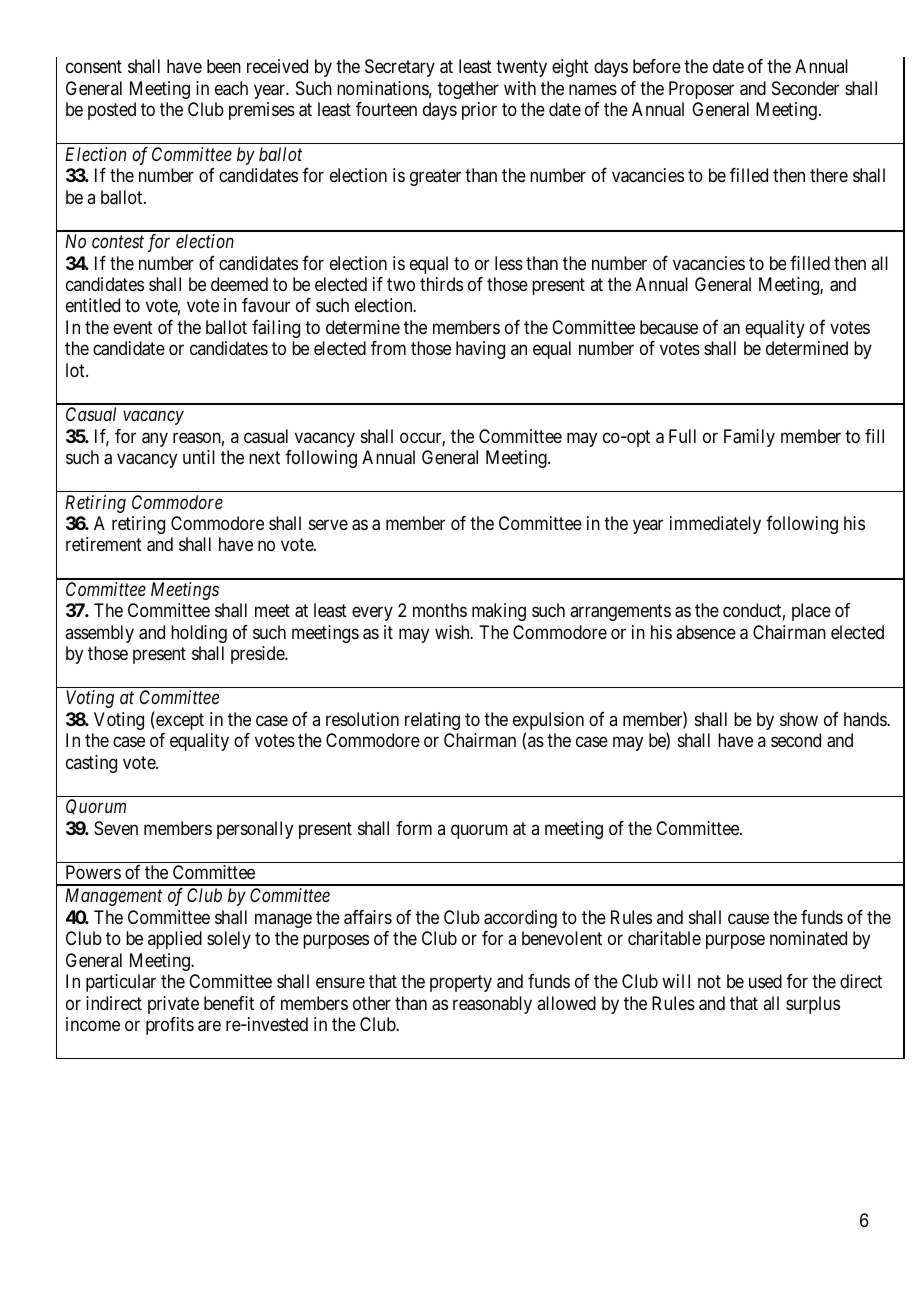 This screenshot has width=924, height=1308. I want to click on together, so click(468, 90).
